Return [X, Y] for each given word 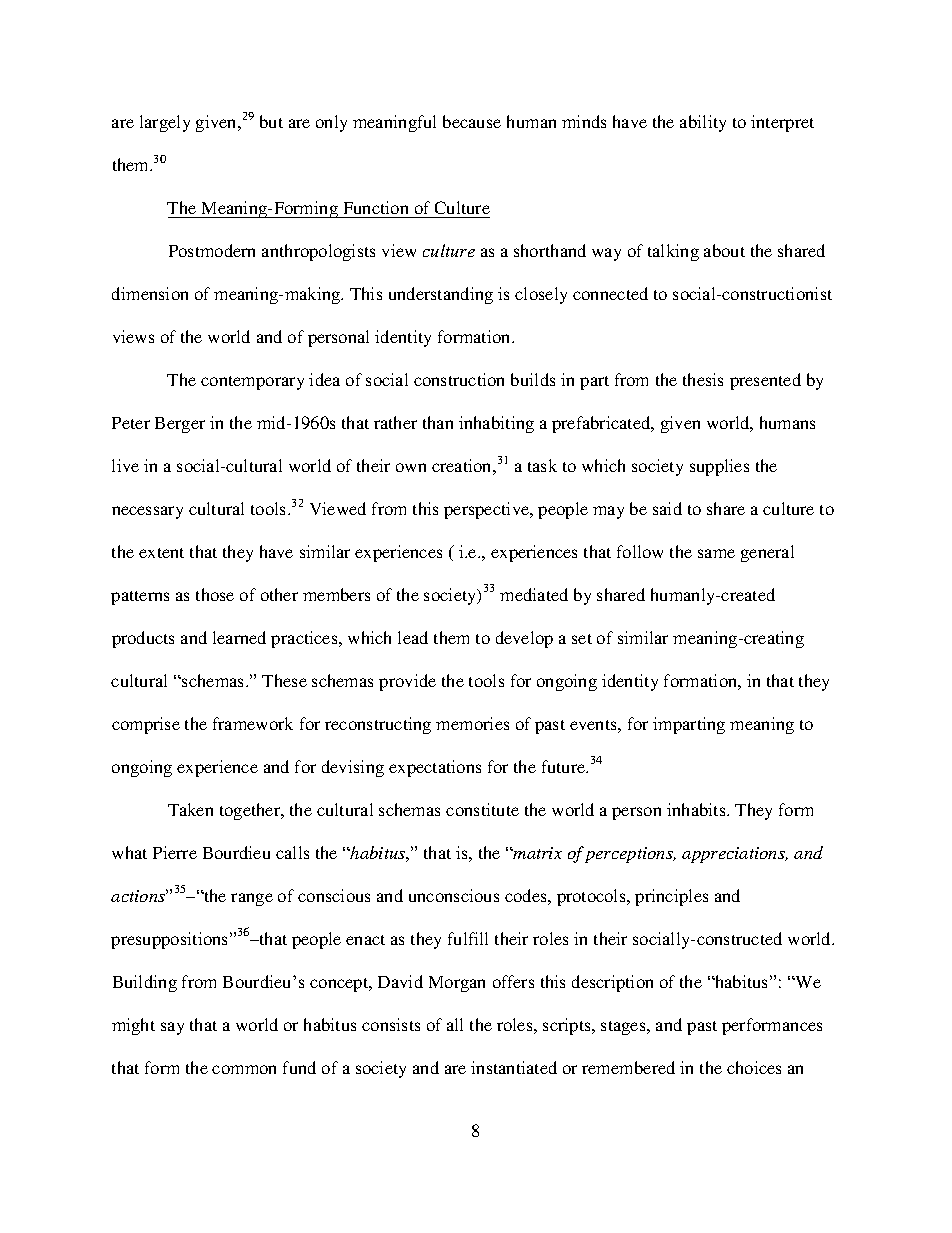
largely [165, 123]
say [172, 1028]
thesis [703, 379]
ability [703, 123]
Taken [190, 809]
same [716, 553]
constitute [482, 809]
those [215, 594]
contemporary [252, 383]
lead [413, 637]
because [472, 121]
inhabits [697, 809]
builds [533, 379]
